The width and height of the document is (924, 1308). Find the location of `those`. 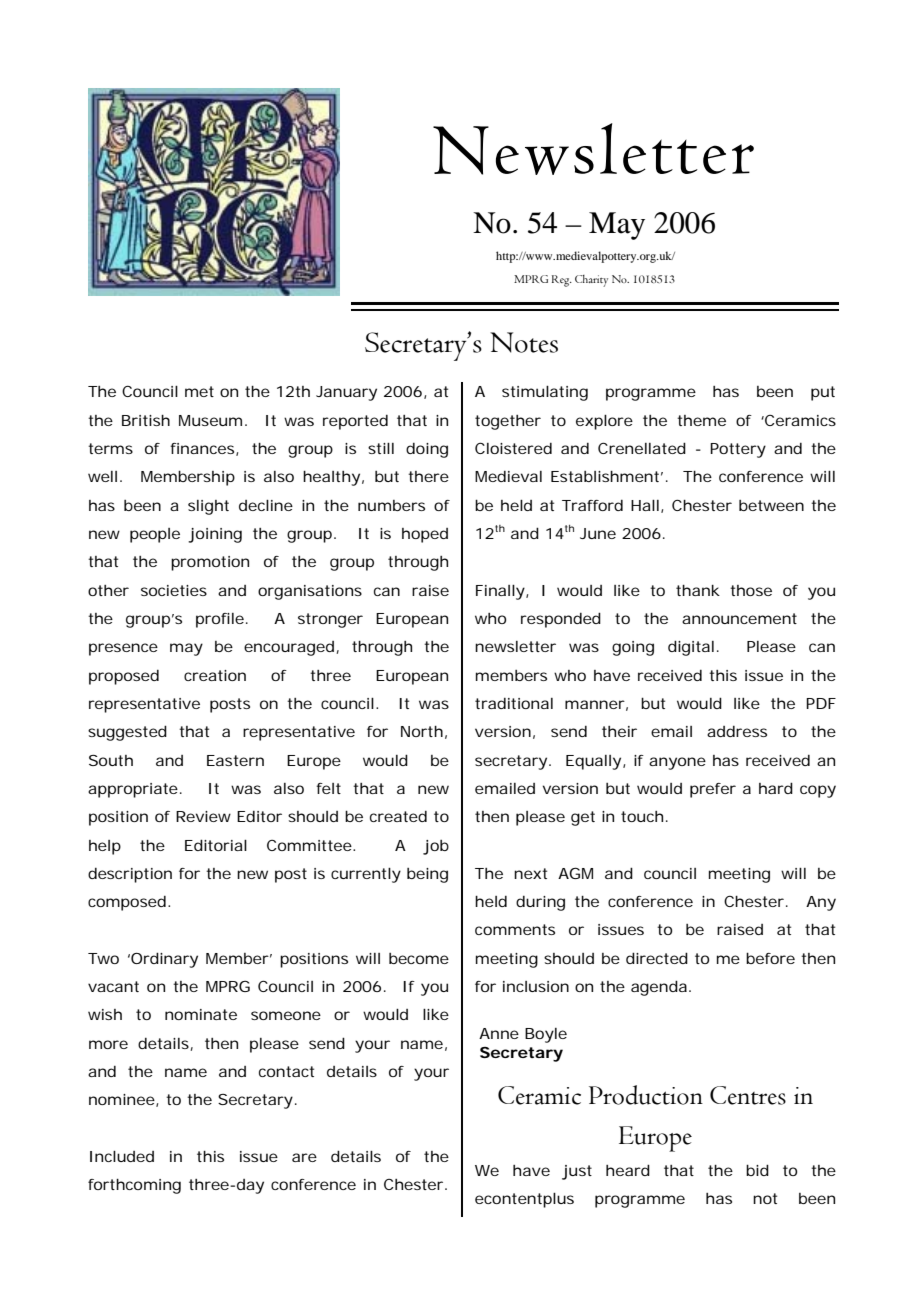

those is located at coordinates (751, 590).
